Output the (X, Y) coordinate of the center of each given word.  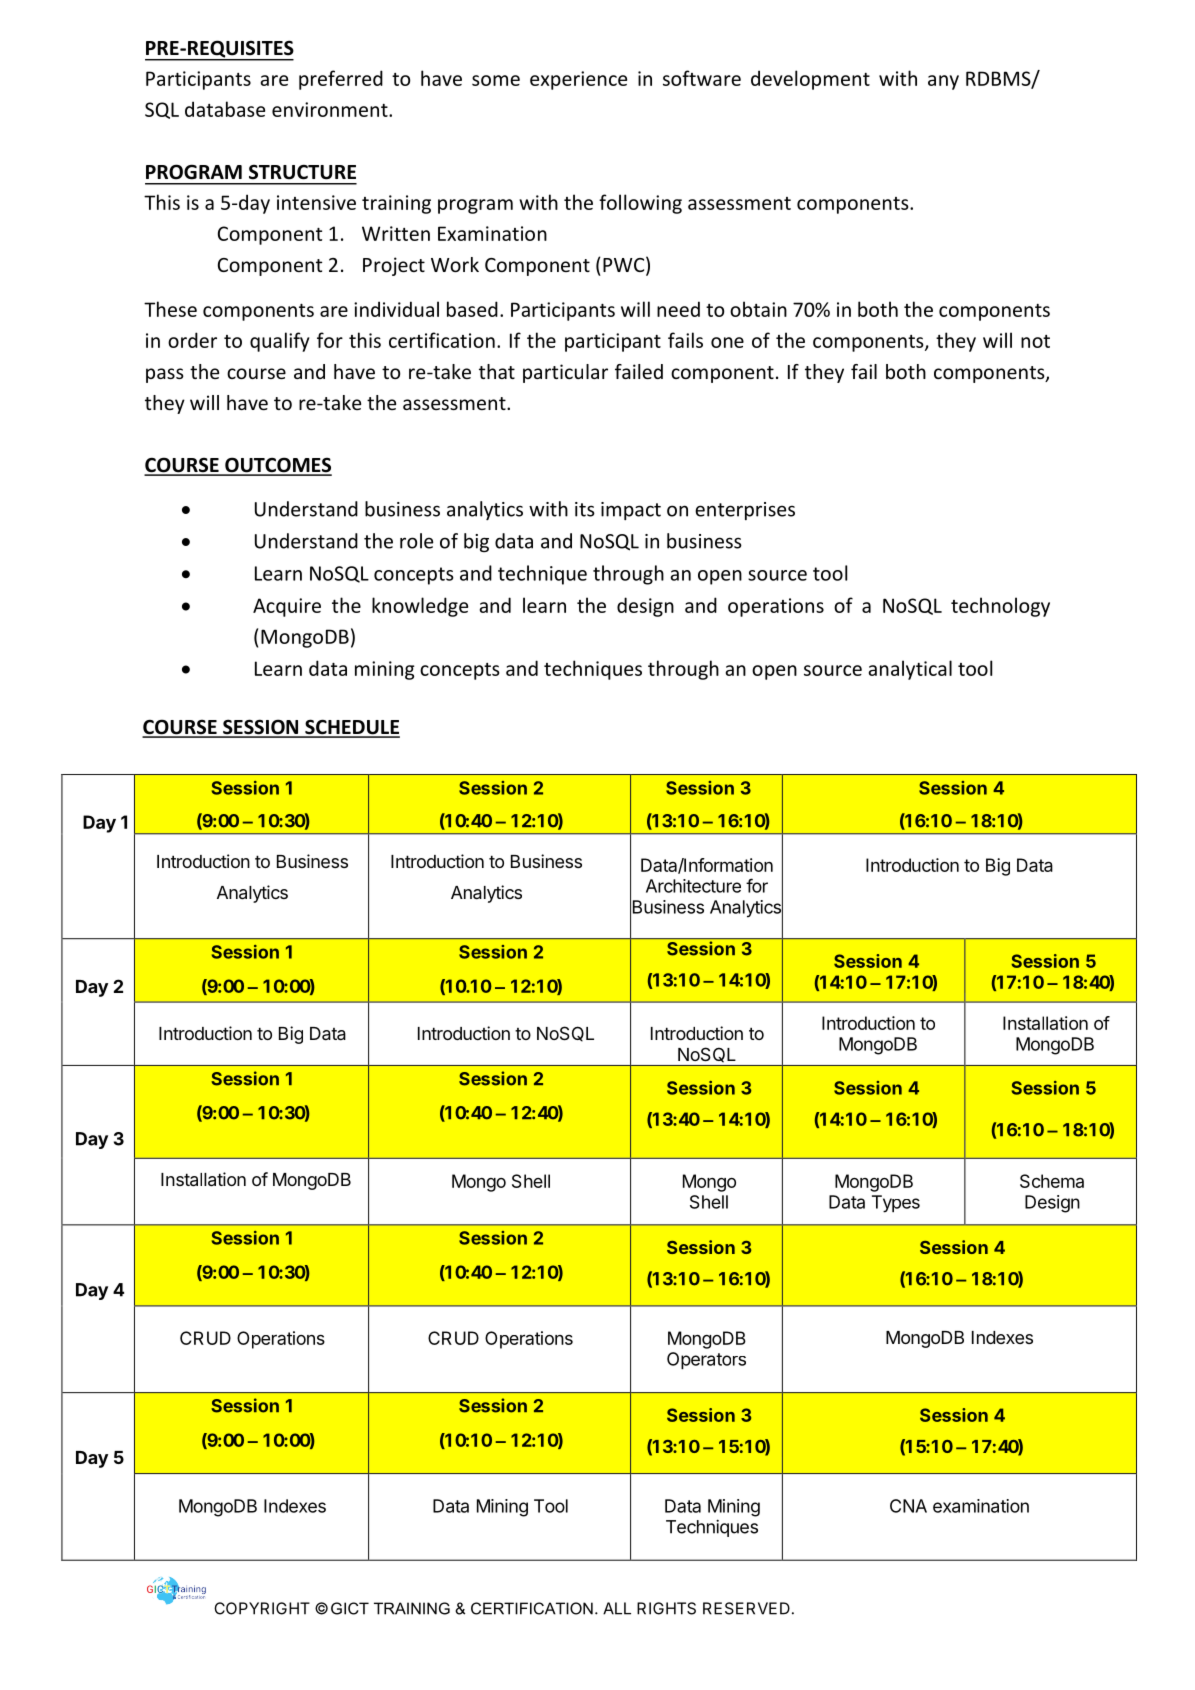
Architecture (693, 886)
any (943, 82)
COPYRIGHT (262, 1608)
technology (1000, 607)
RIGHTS (666, 1608)
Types (896, 1204)
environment (331, 109)
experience (578, 80)
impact (631, 511)
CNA (908, 1506)
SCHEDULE (351, 728)
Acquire (287, 607)
